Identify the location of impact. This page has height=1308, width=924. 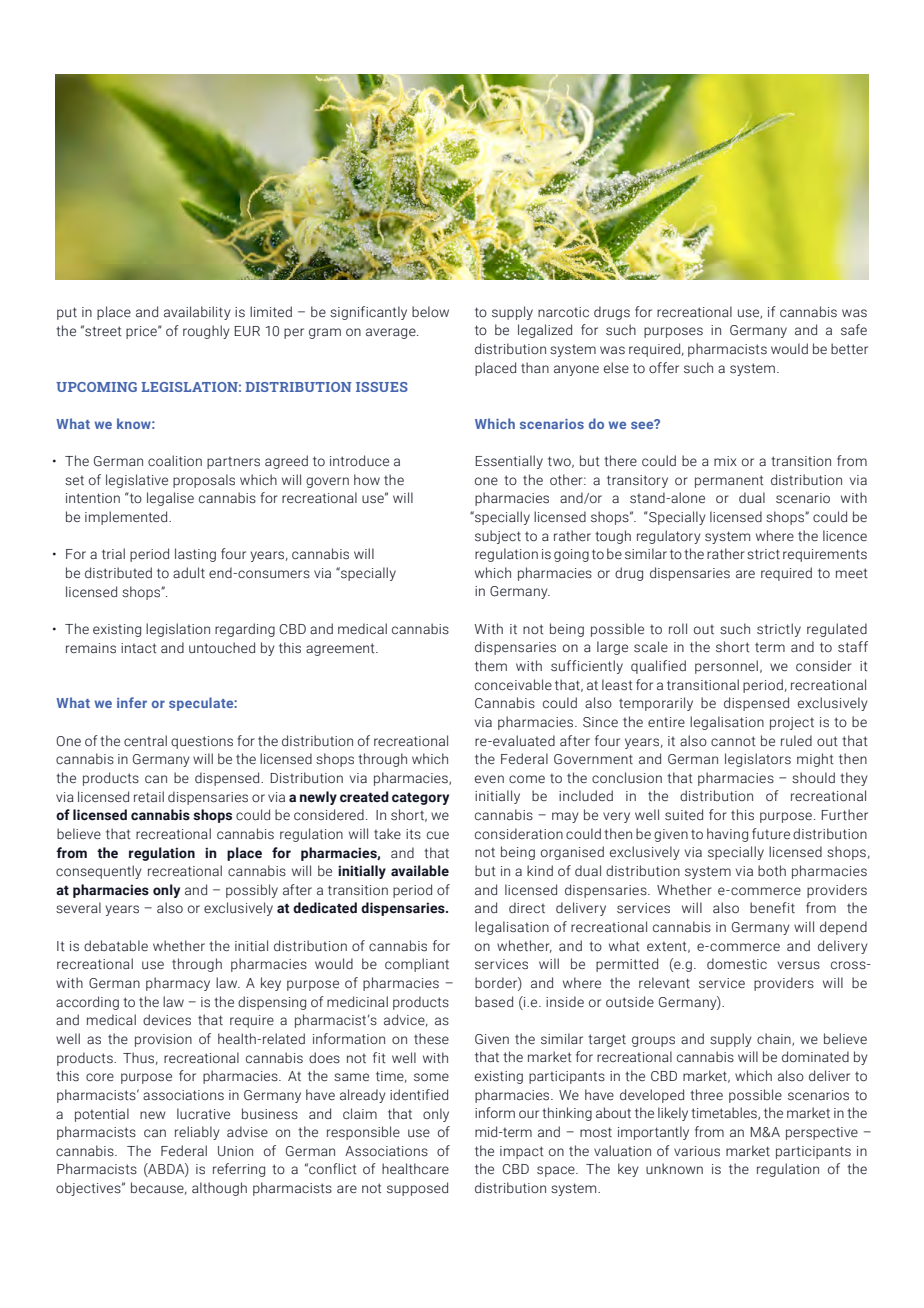
(521, 1152).
